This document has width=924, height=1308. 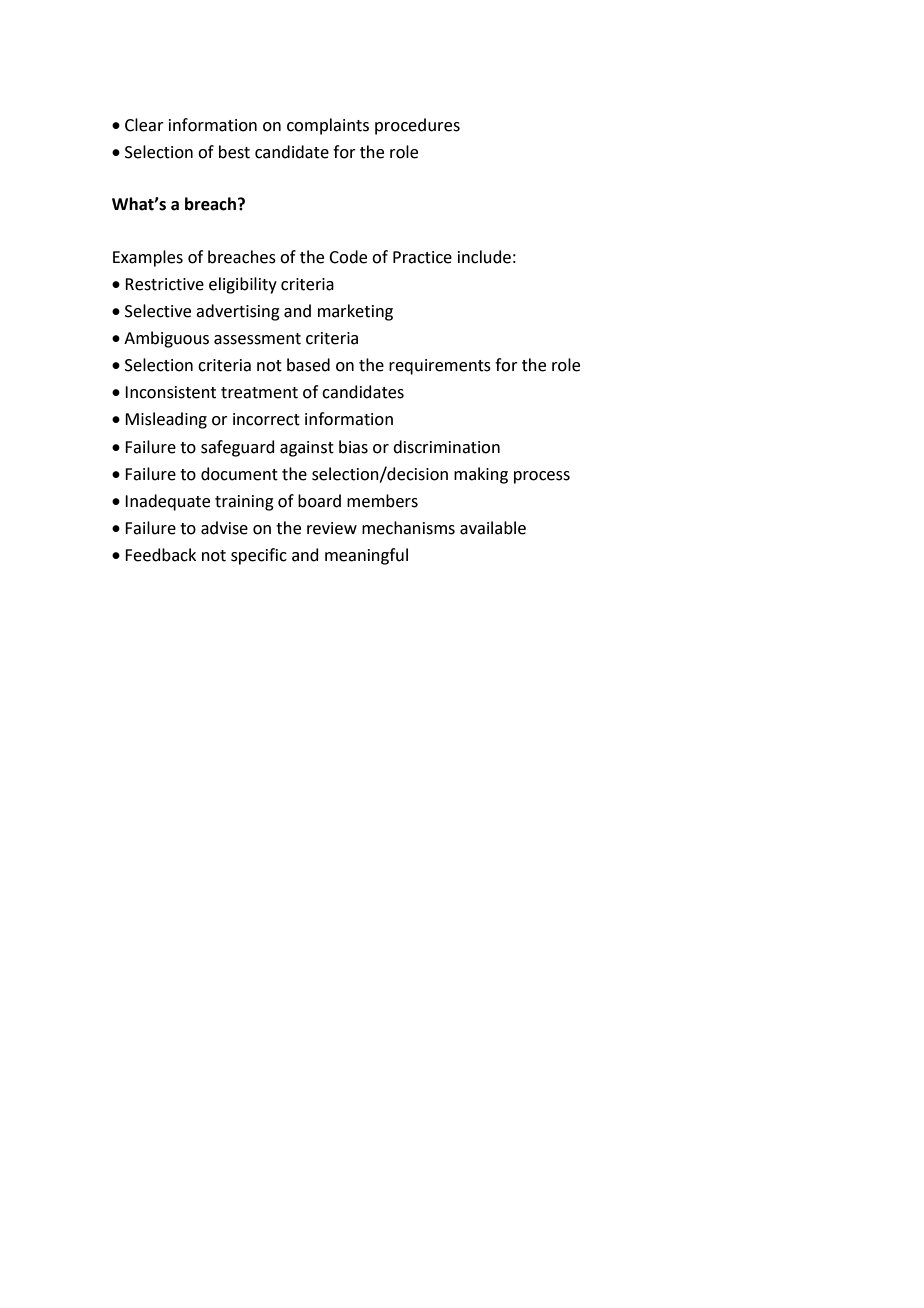 What do you see at coordinates (355, 312) in the document?
I see `marketing` at bounding box center [355, 312].
